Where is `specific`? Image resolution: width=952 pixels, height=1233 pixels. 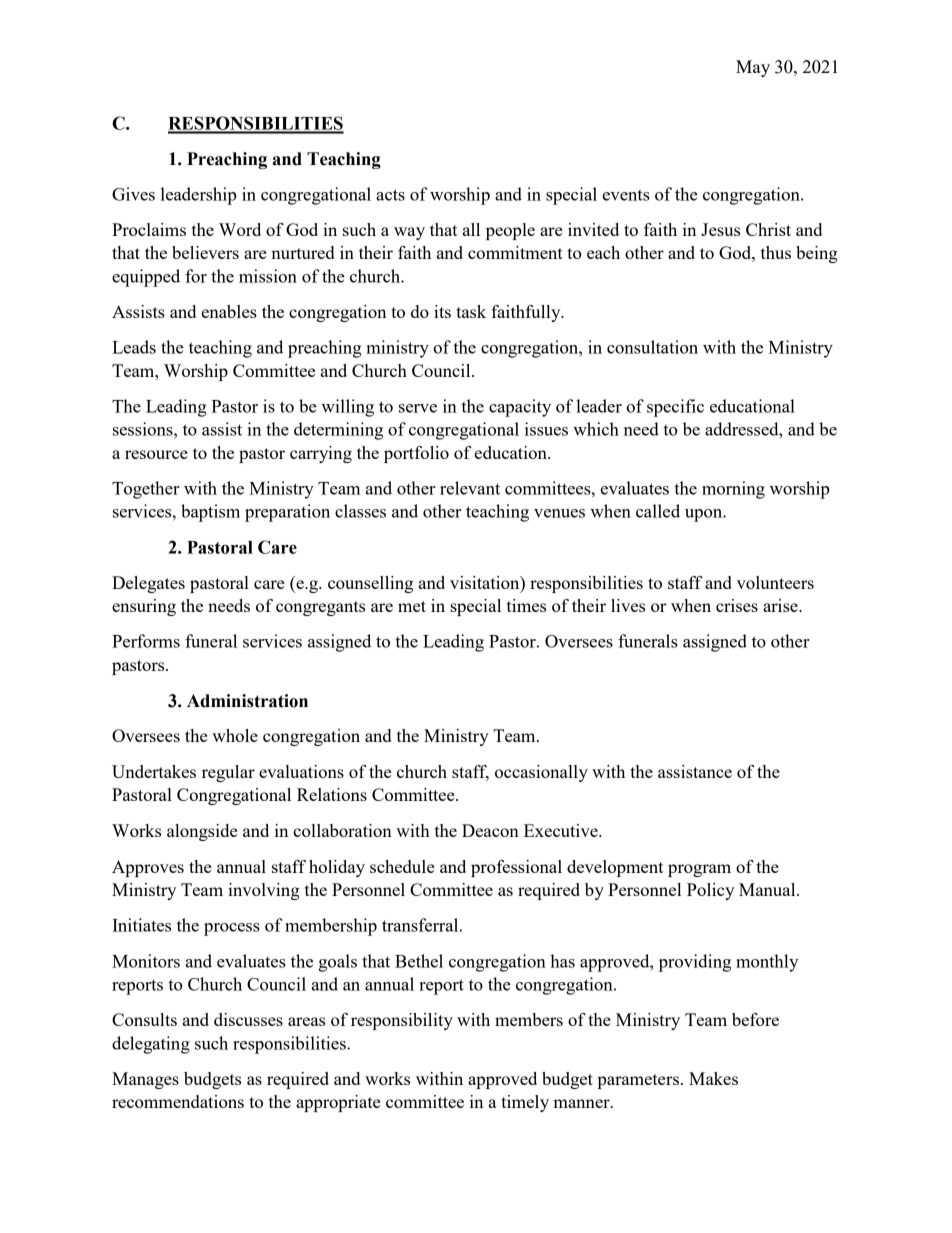
specific is located at coordinates (675, 408).
